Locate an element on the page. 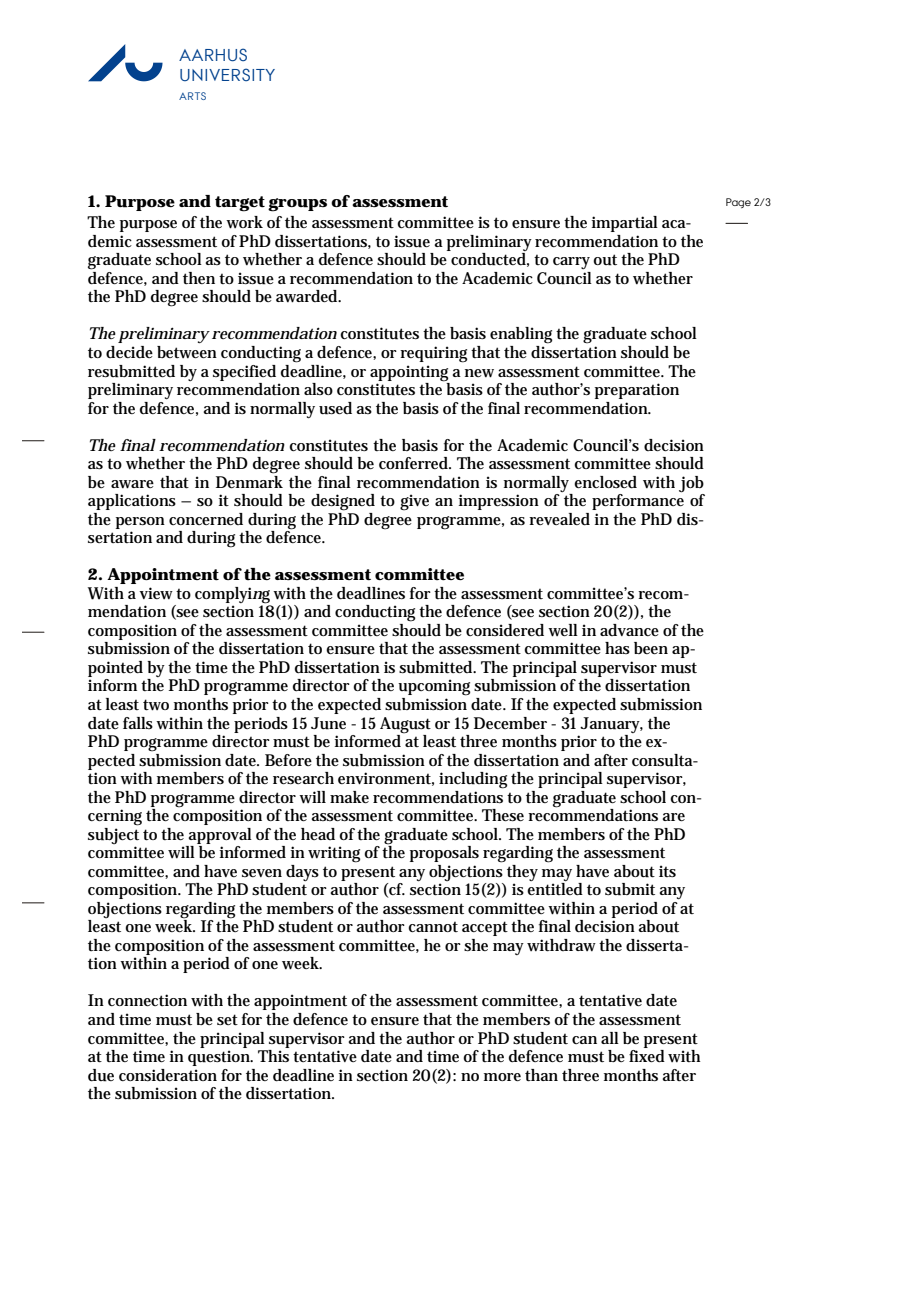 This image has width=924, height=1308. give is located at coordinates (414, 502).
